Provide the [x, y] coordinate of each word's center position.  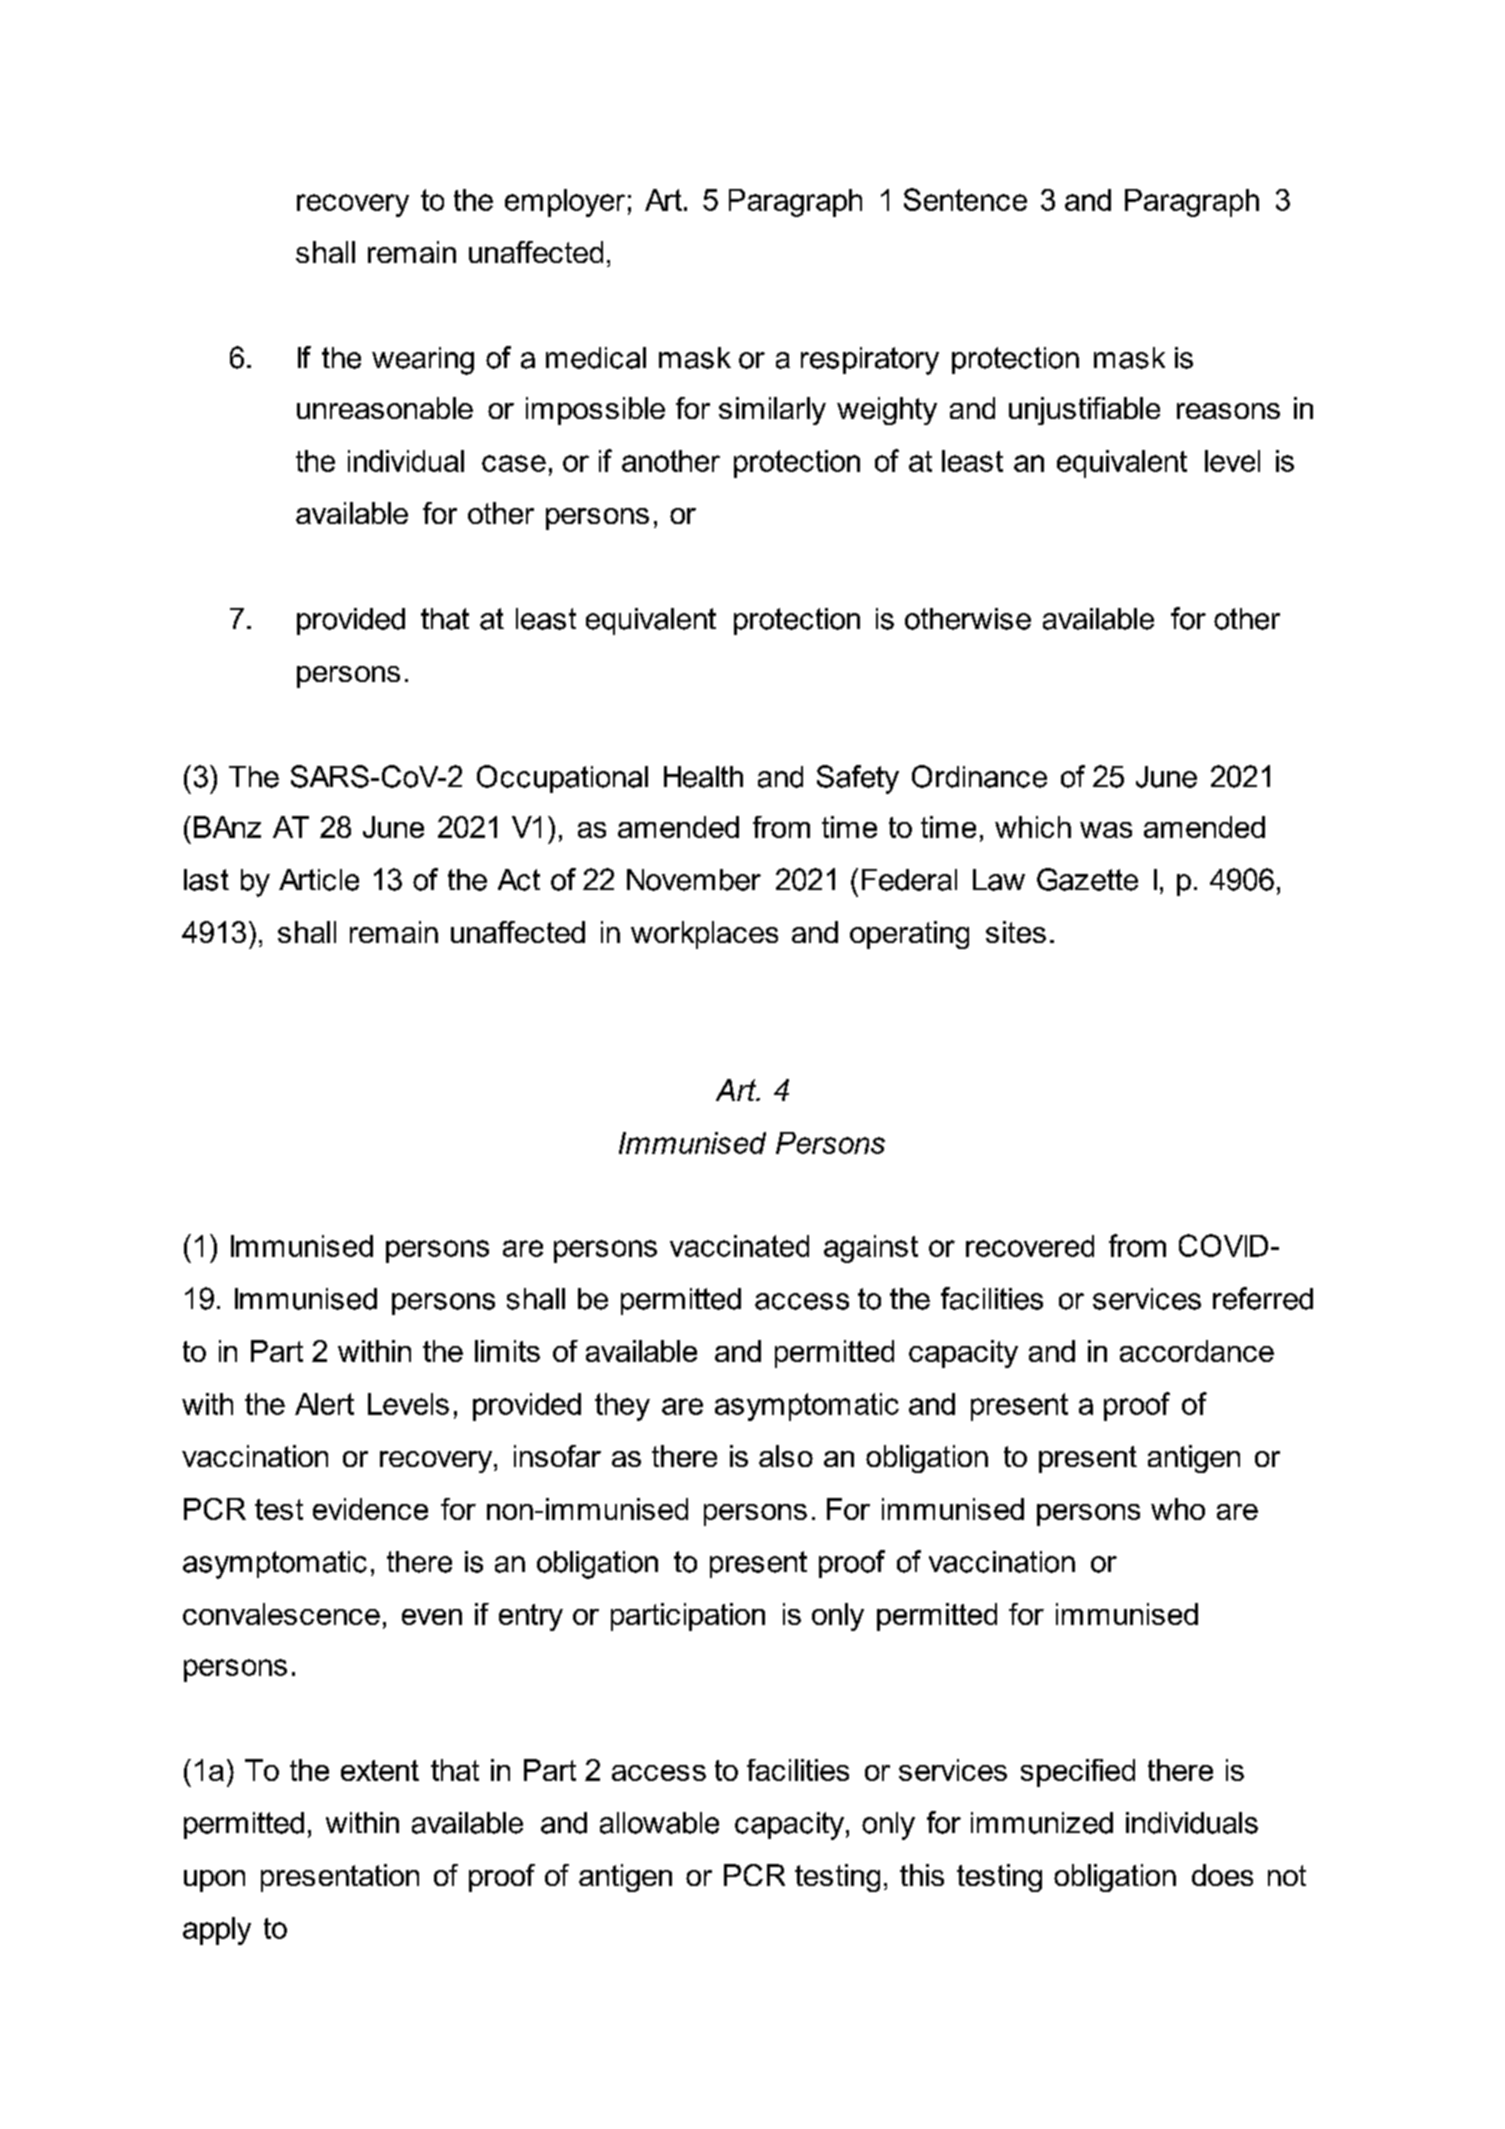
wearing [423, 361]
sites [1016, 932]
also [786, 1456]
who [1178, 1509]
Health [703, 777]
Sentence [965, 199]
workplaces [704, 935]
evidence [370, 1509]
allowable [659, 1823]
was [1106, 830]
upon [214, 1881]
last [206, 880]
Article [319, 880]
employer [565, 203]
